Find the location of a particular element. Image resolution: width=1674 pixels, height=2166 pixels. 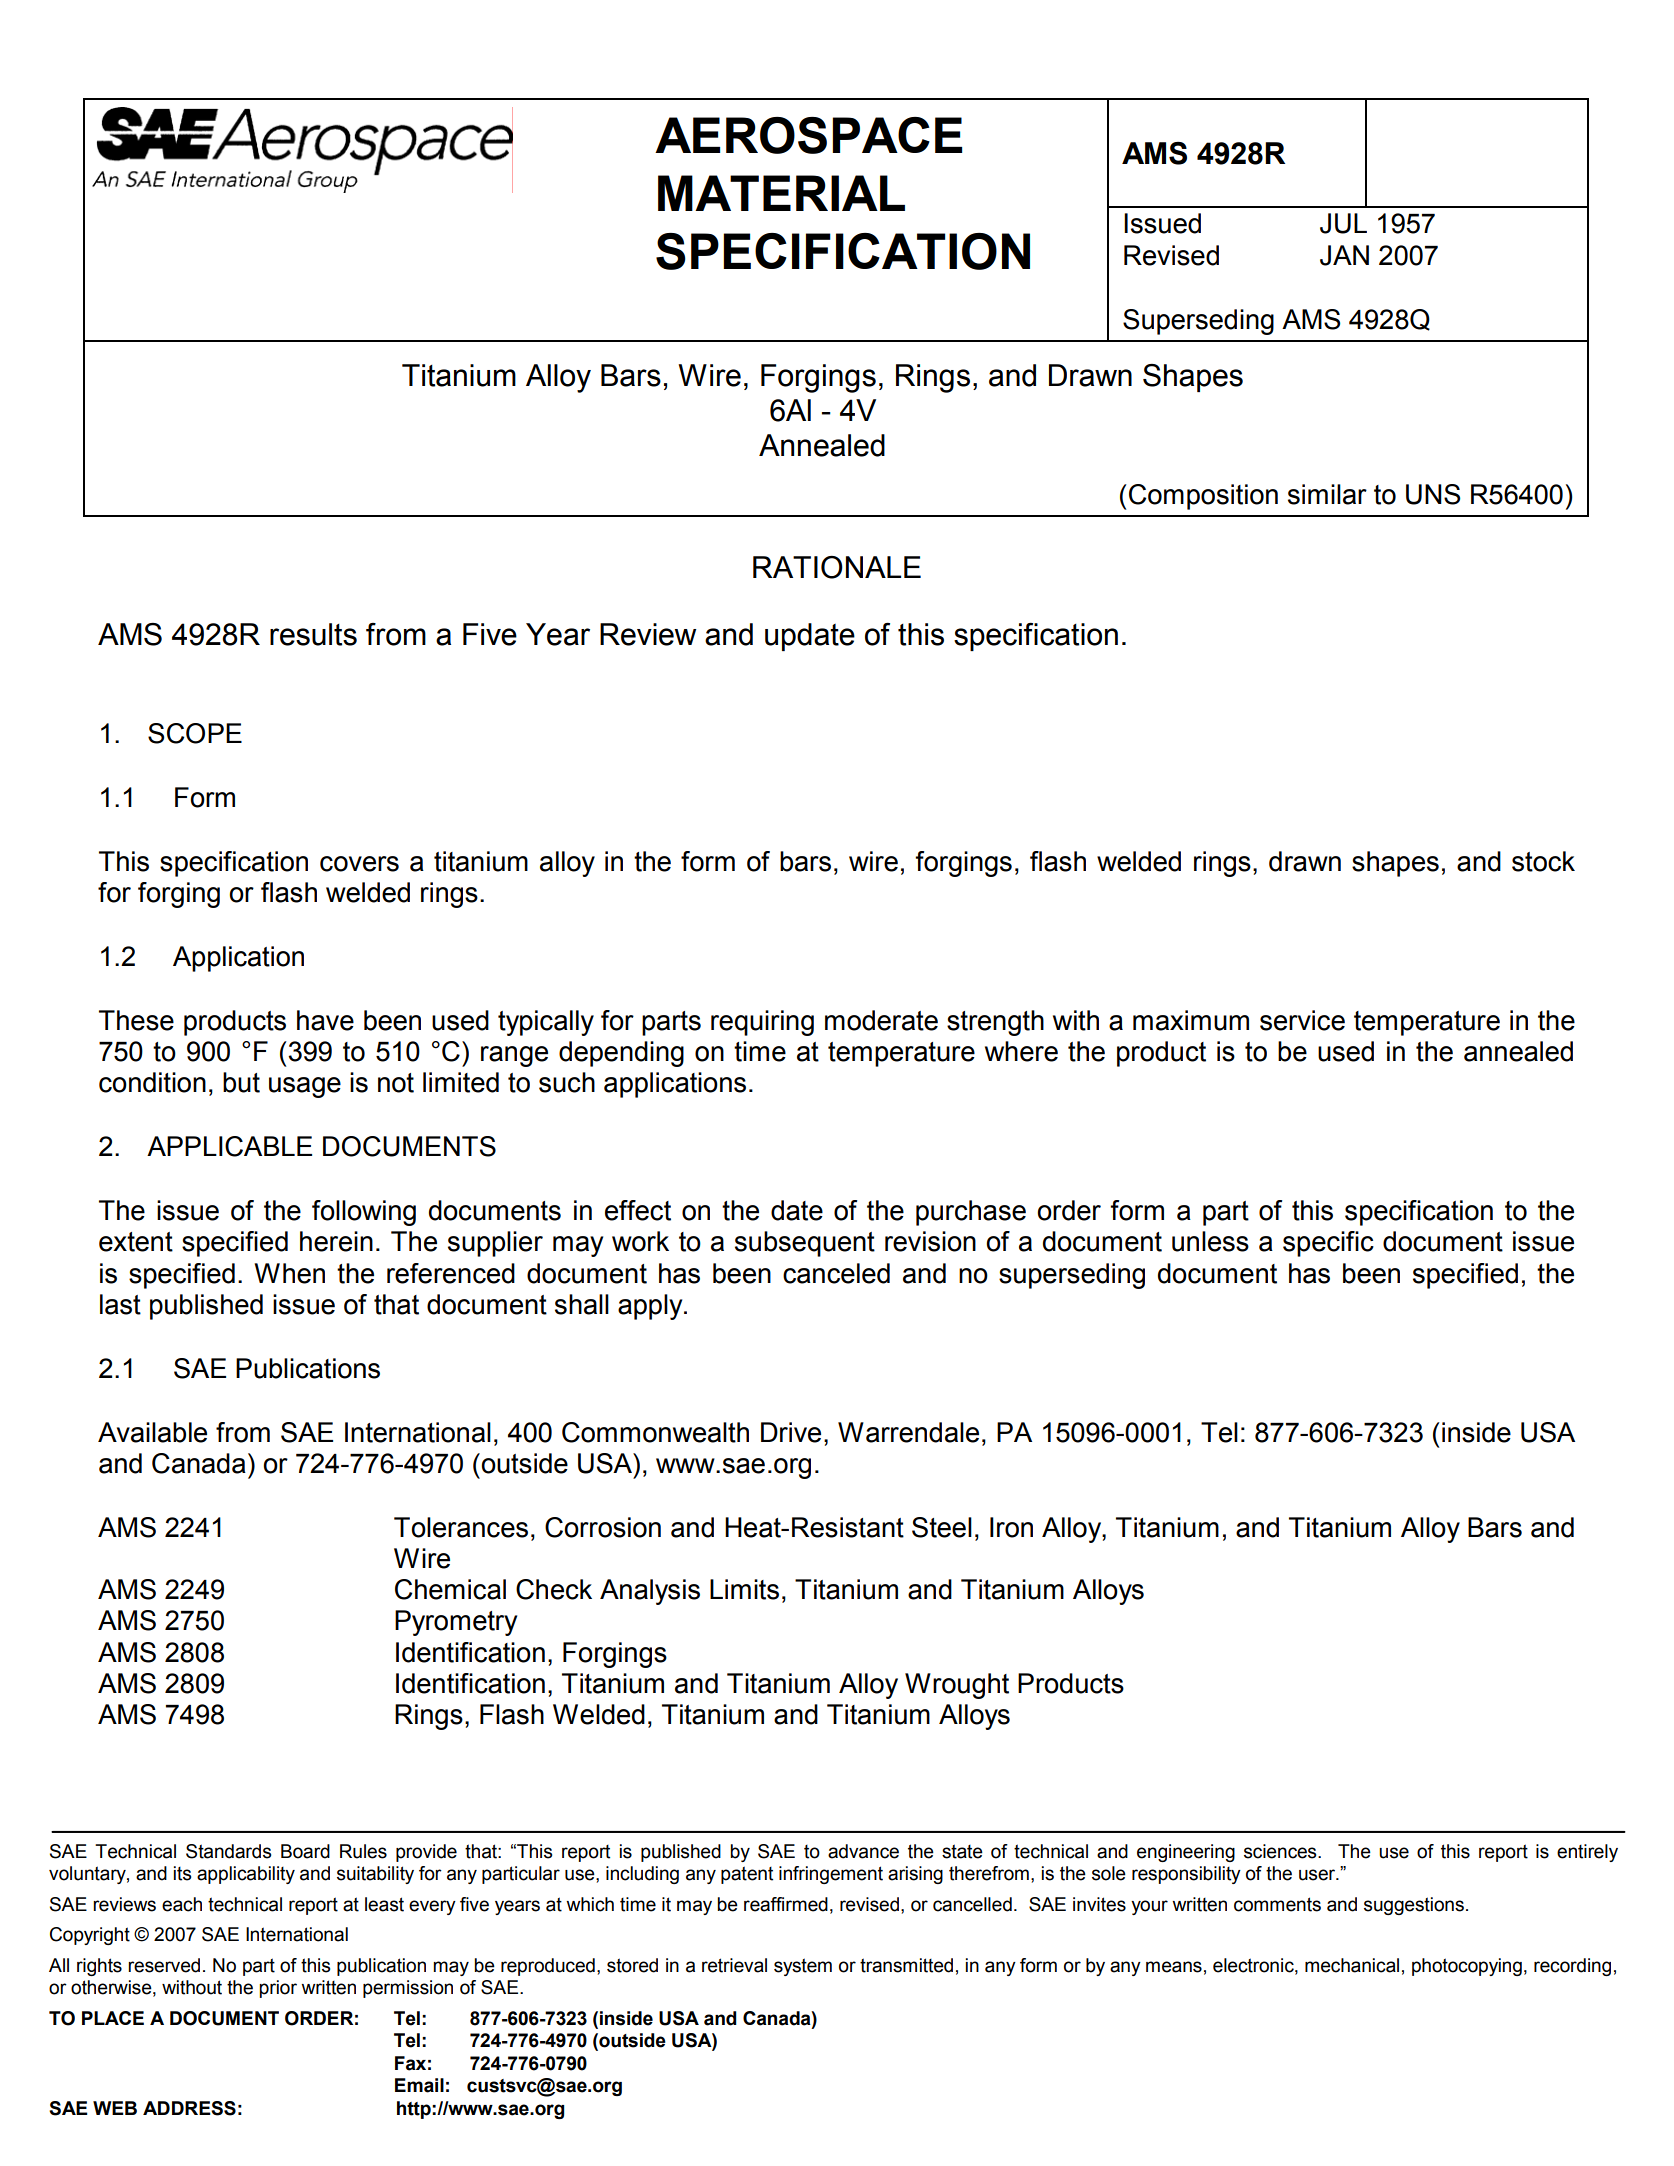

Available is located at coordinates (152, 1432).
